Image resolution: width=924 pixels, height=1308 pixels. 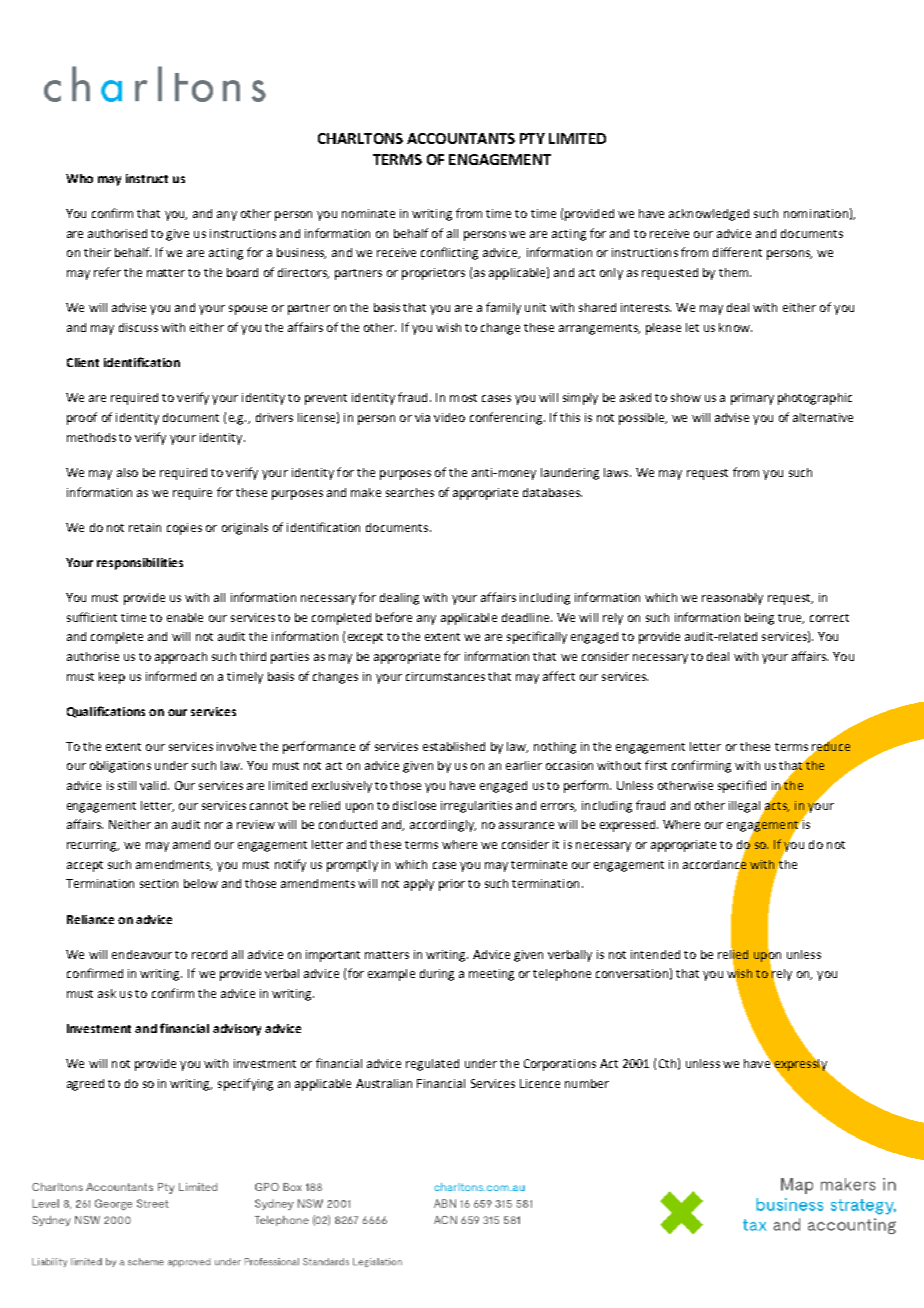 I want to click on reasonably, so click(x=732, y=599).
